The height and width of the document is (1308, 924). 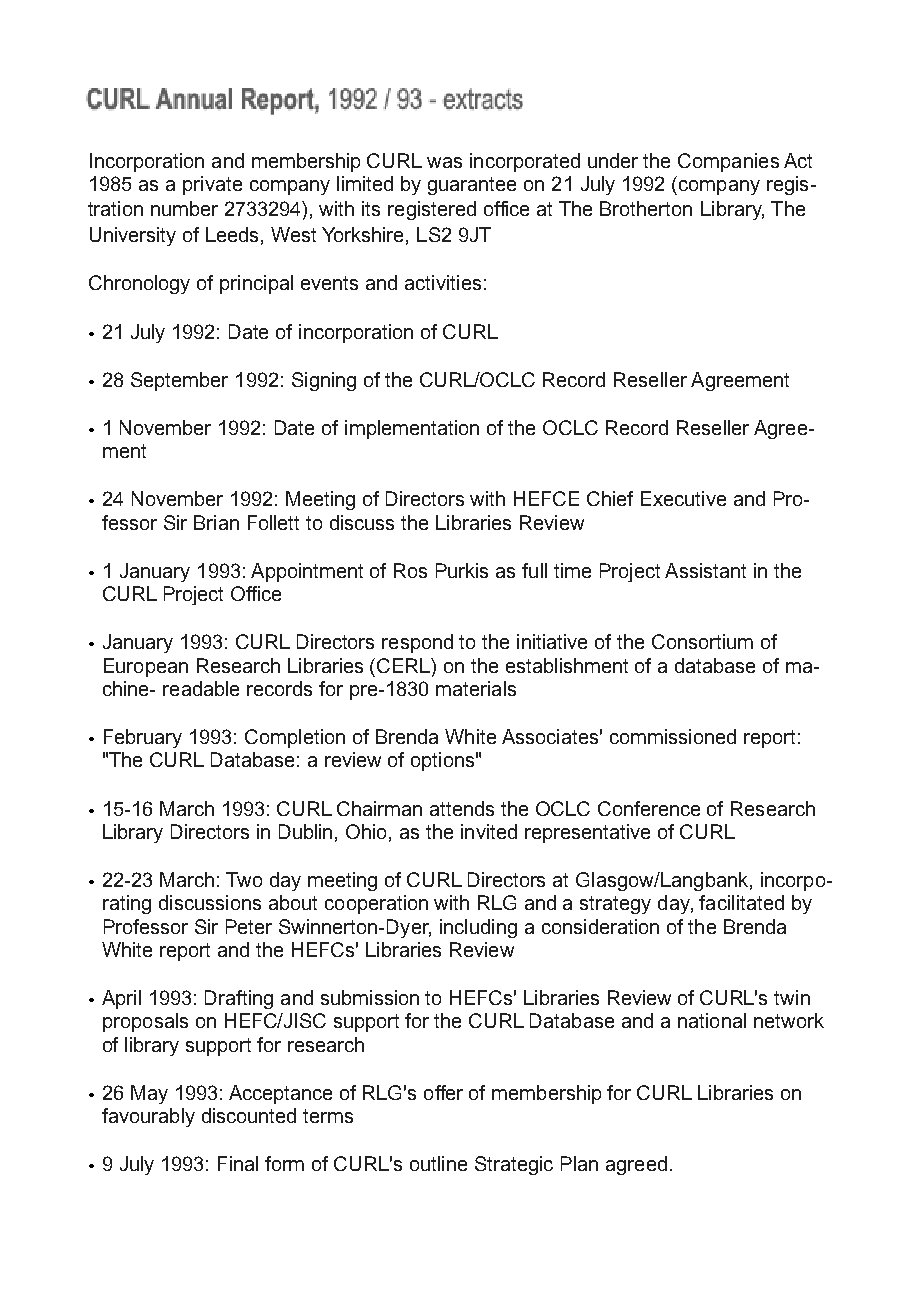 What do you see at coordinates (478, 928) in the document?
I see `including` at bounding box center [478, 928].
